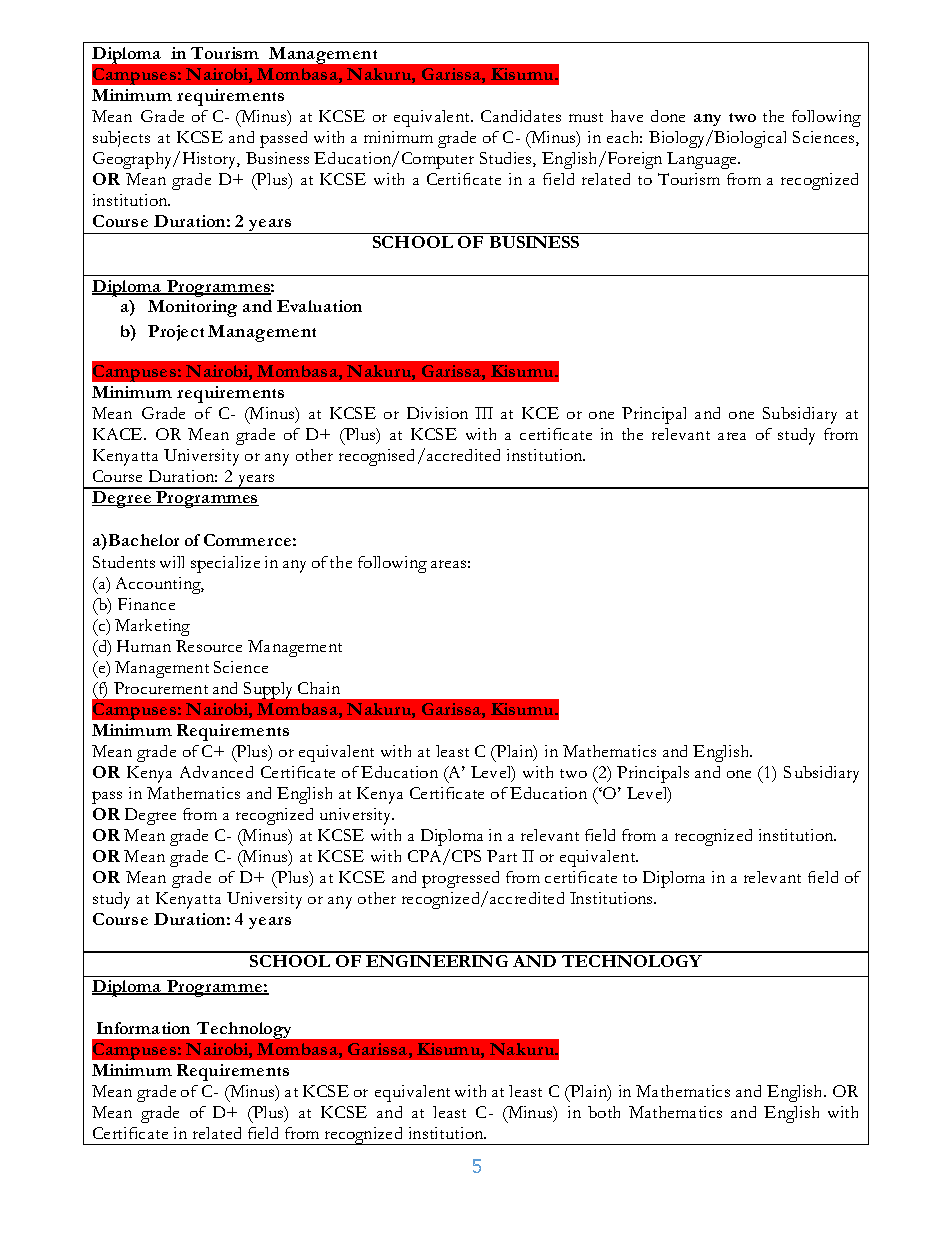  Describe the element at coordinates (143, 1028) in the document. I see `Information` at that location.
